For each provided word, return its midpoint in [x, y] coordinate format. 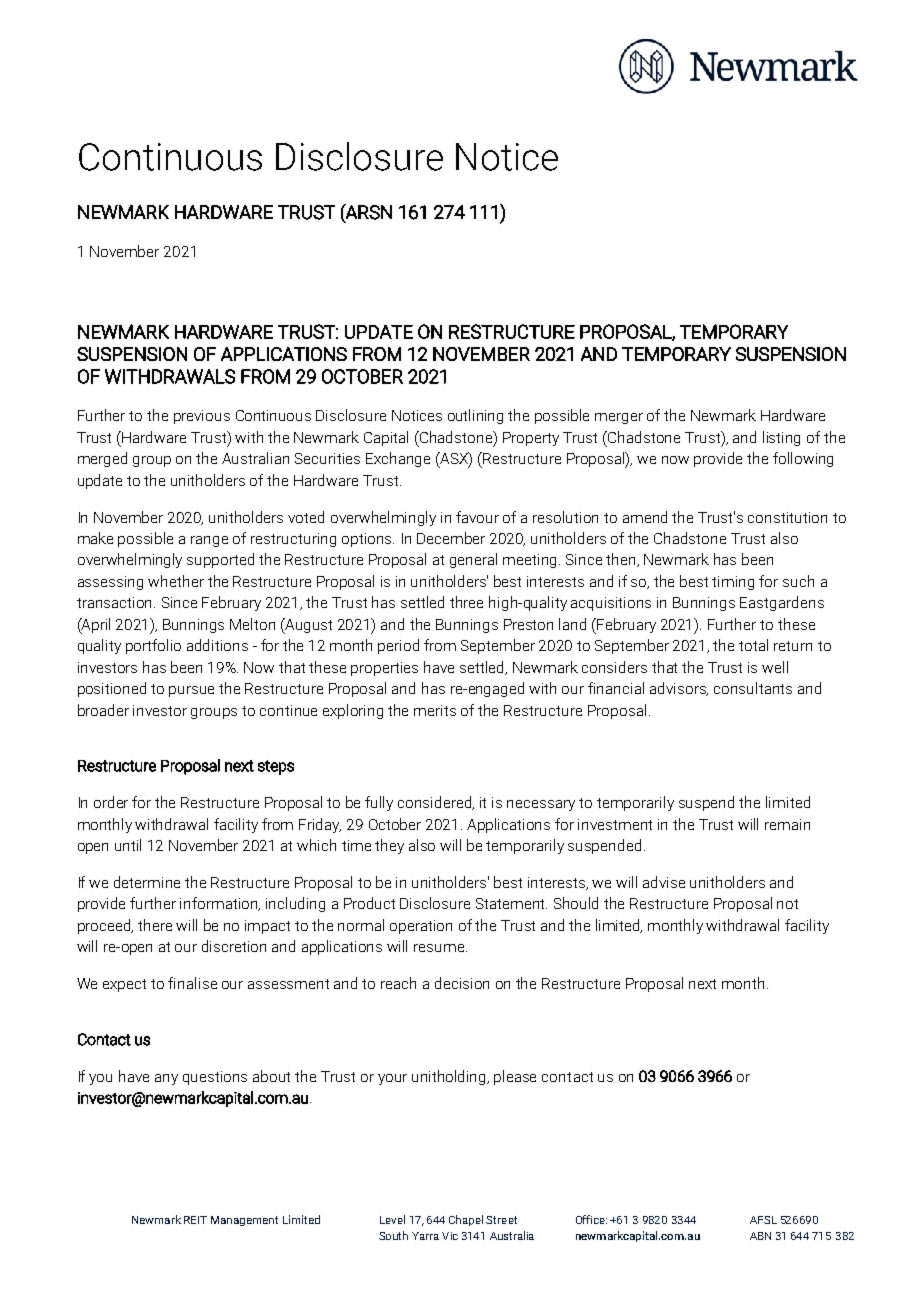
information [220, 904]
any [166, 1079]
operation [421, 927]
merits [435, 710]
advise [664, 882]
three [466, 602]
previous [202, 417]
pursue [191, 691]
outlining [475, 416]
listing [781, 438]
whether [176, 581]
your [392, 1079]
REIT [195, 1220]
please [515, 1077]
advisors [679, 689]
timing [733, 583]
